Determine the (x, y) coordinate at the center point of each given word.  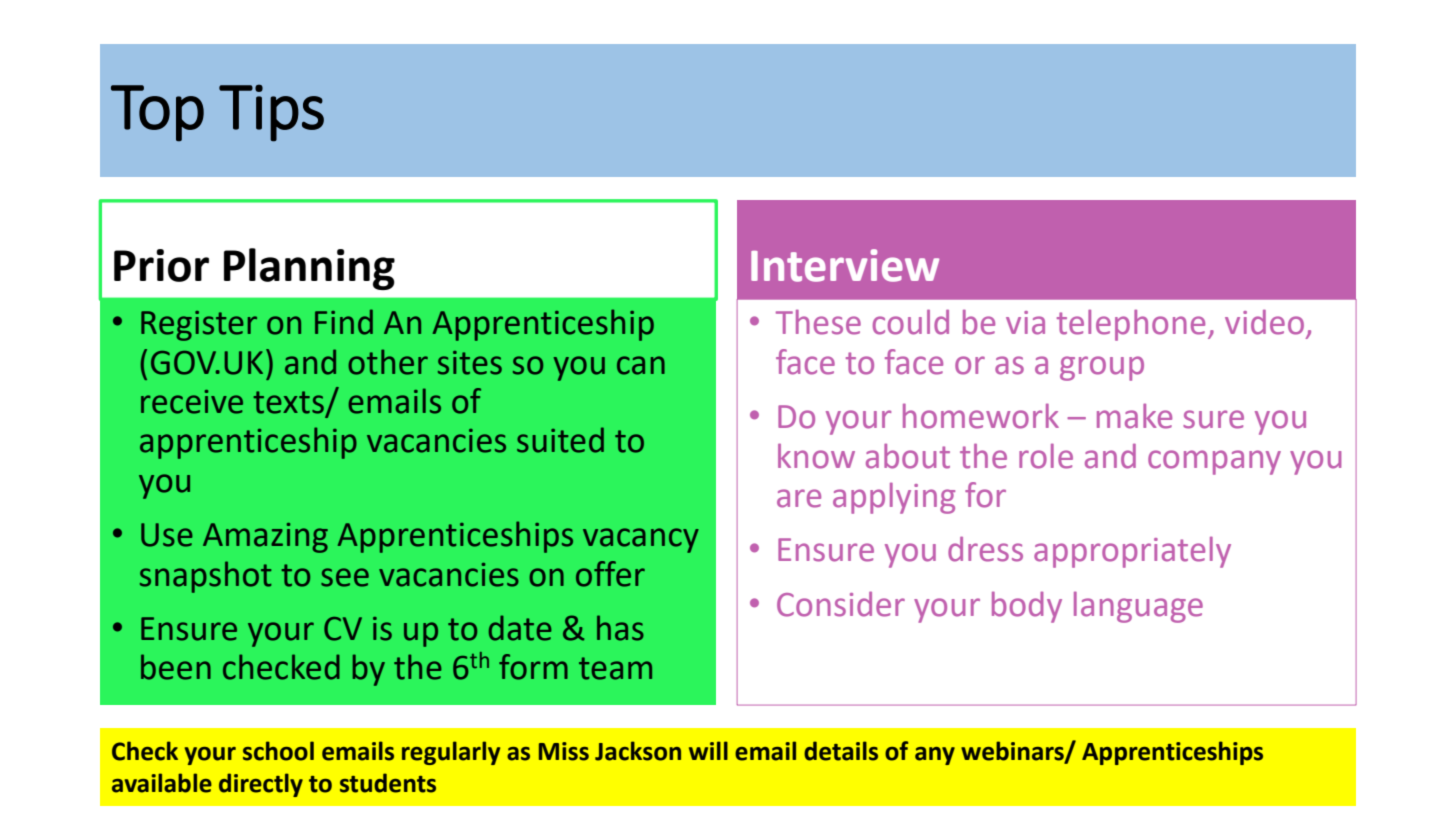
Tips (271, 113)
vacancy (641, 540)
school (278, 751)
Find (344, 322)
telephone (1131, 325)
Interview (845, 265)
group (1102, 368)
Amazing (265, 538)
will (708, 750)
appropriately (1132, 552)
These (818, 322)
